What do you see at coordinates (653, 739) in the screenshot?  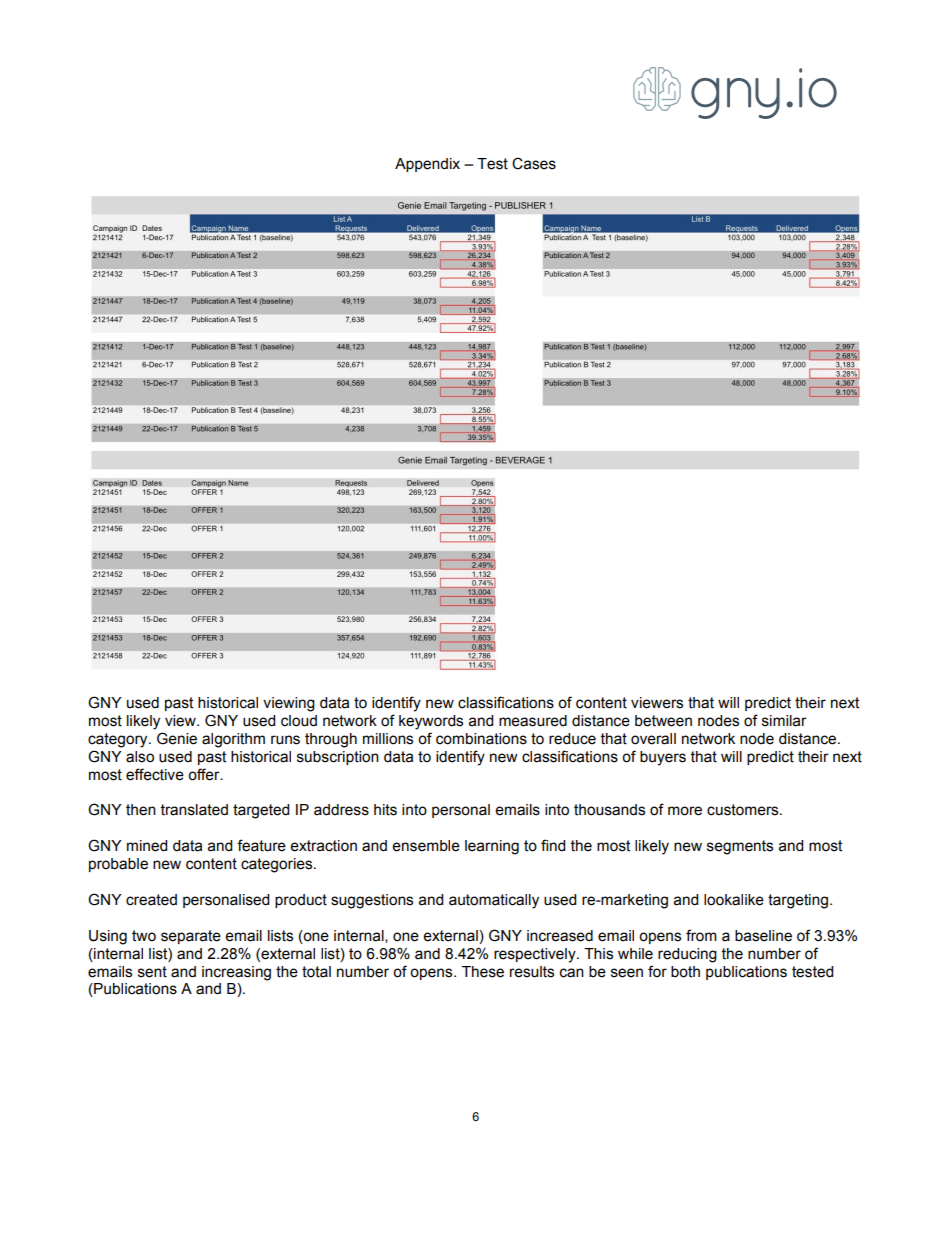 I see `overall` at bounding box center [653, 739].
